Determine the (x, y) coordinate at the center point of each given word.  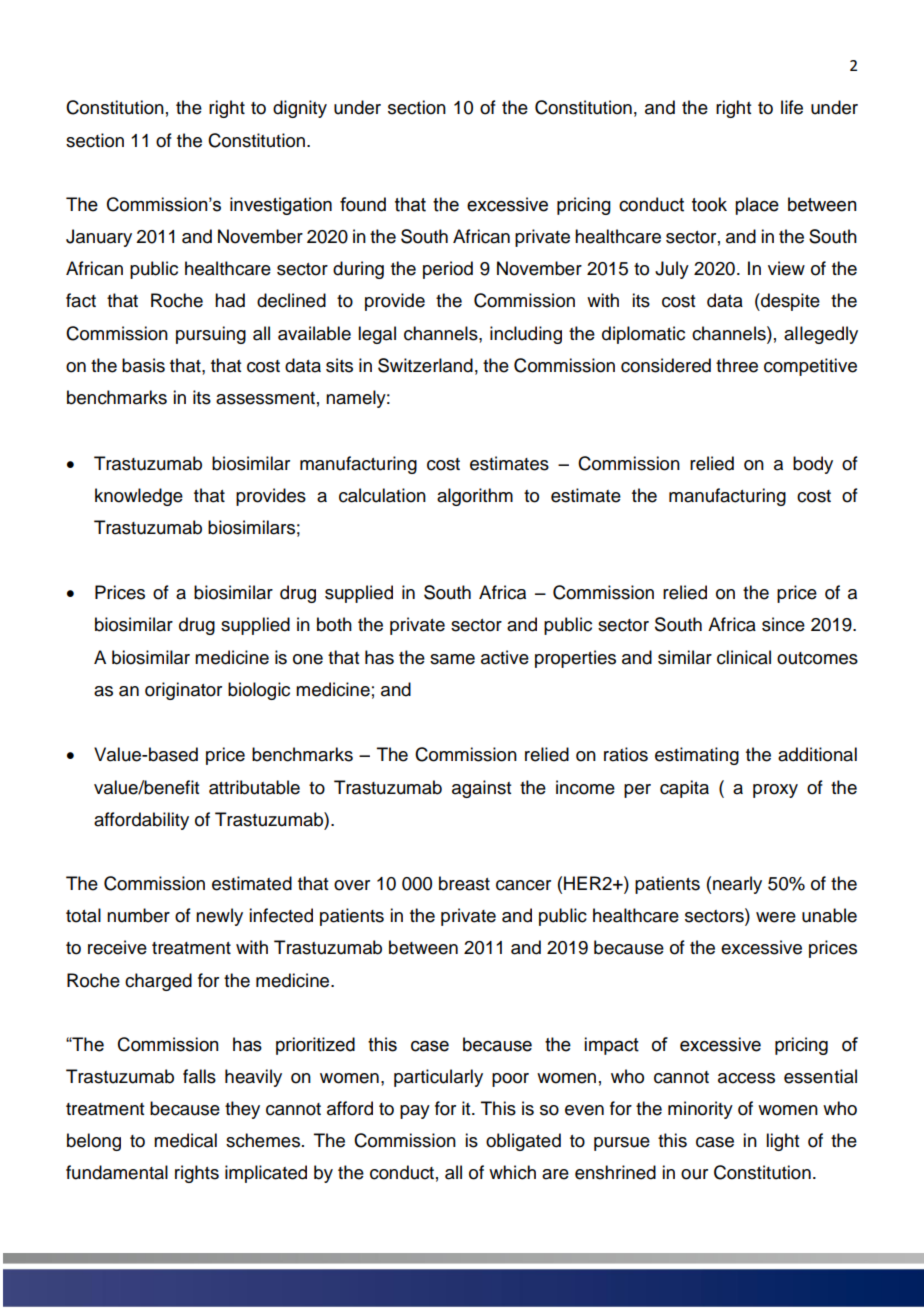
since (783, 624)
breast (464, 883)
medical (185, 1140)
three (737, 365)
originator (183, 691)
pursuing (211, 335)
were (776, 917)
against (481, 789)
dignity (300, 109)
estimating (697, 756)
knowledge (139, 497)
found (363, 204)
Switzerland (425, 365)
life (792, 107)
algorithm (475, 497)
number (138, 915)
